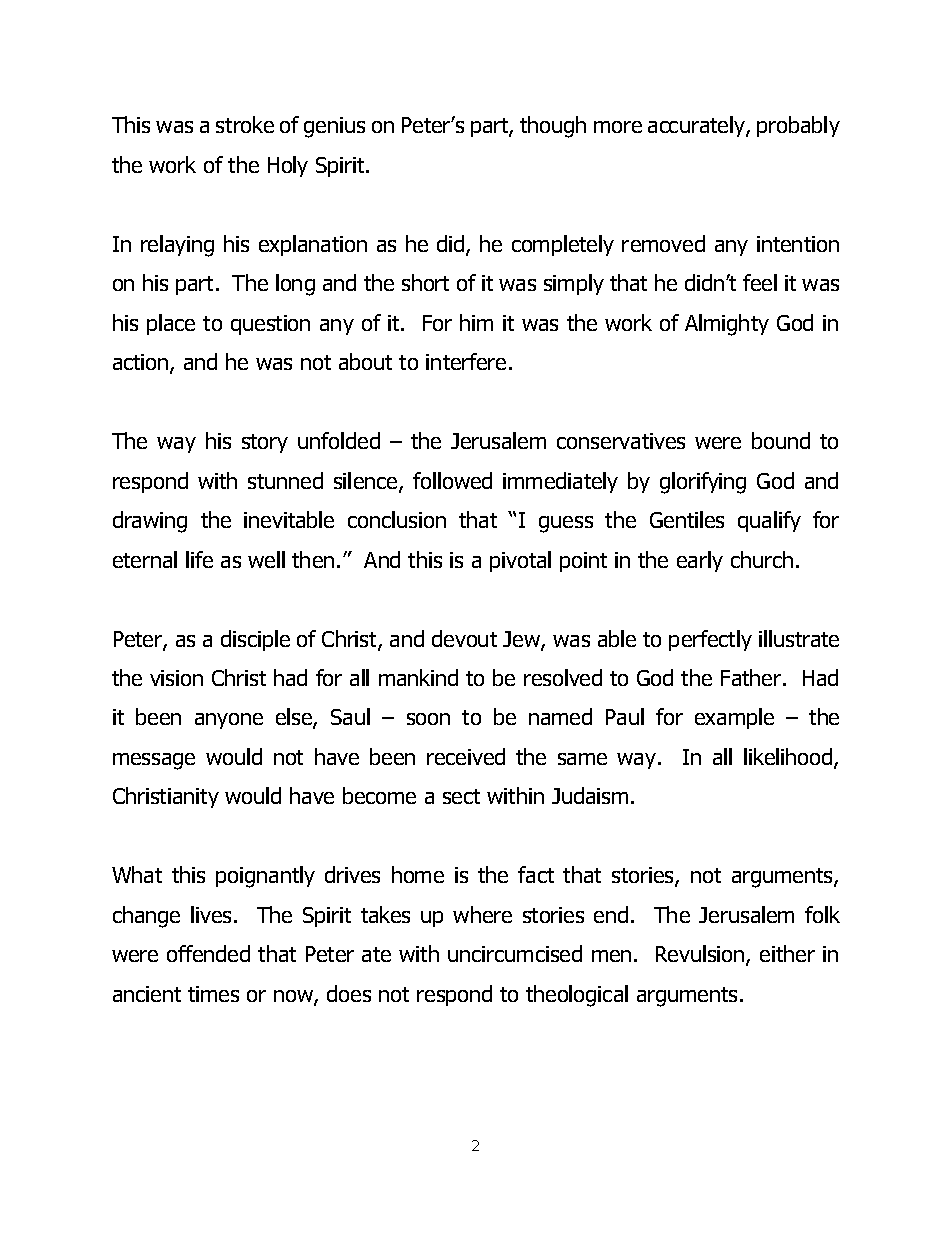  I want to click on stroke, so click(245, 124).
